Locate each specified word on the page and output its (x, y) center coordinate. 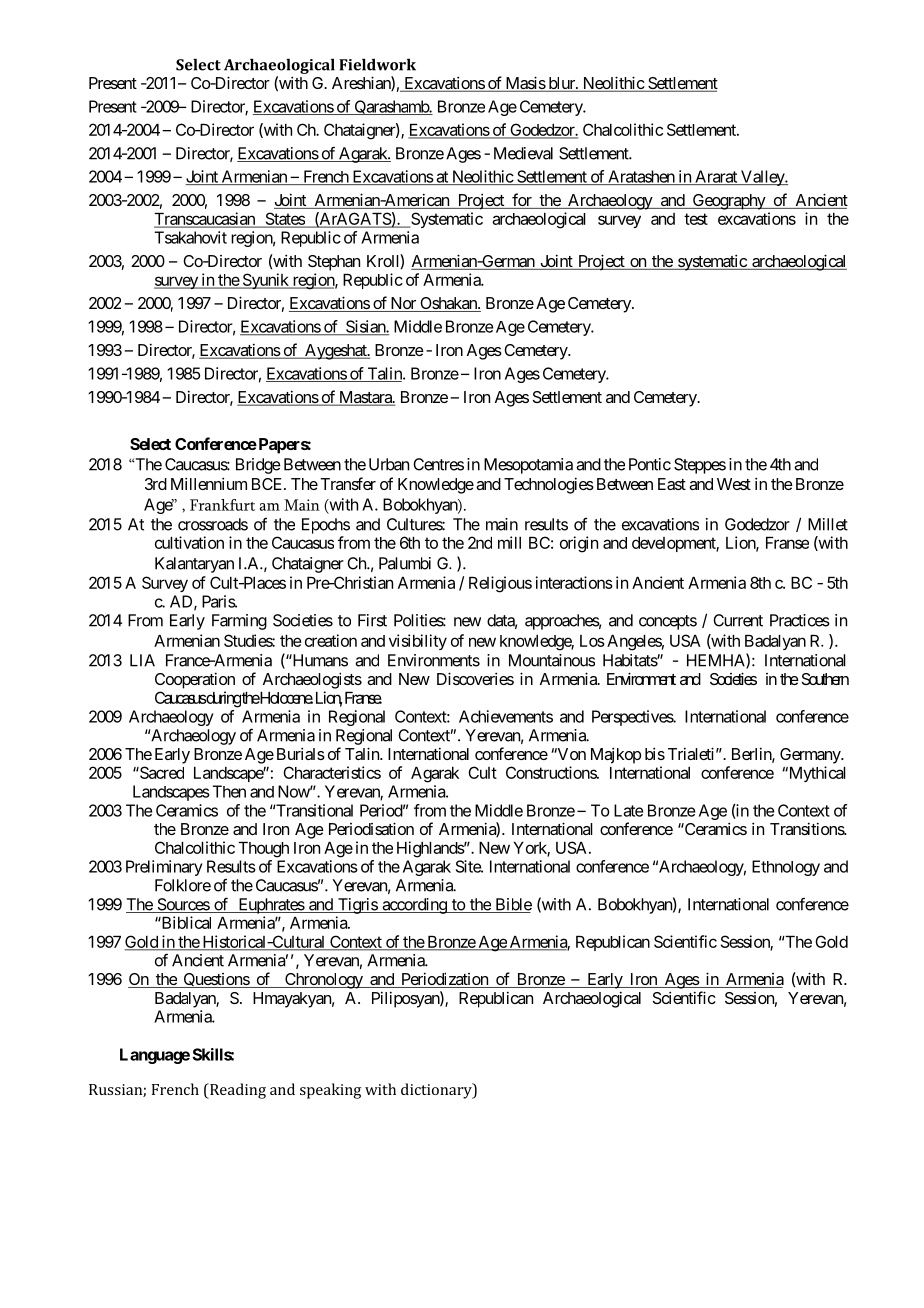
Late (628, 810)
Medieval (523, 153)
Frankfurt (222, 505)
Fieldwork (377, 64)
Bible (512, 905)
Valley (762, 178)
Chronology (323, 981)
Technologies (549, 485)
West (734, 484)
